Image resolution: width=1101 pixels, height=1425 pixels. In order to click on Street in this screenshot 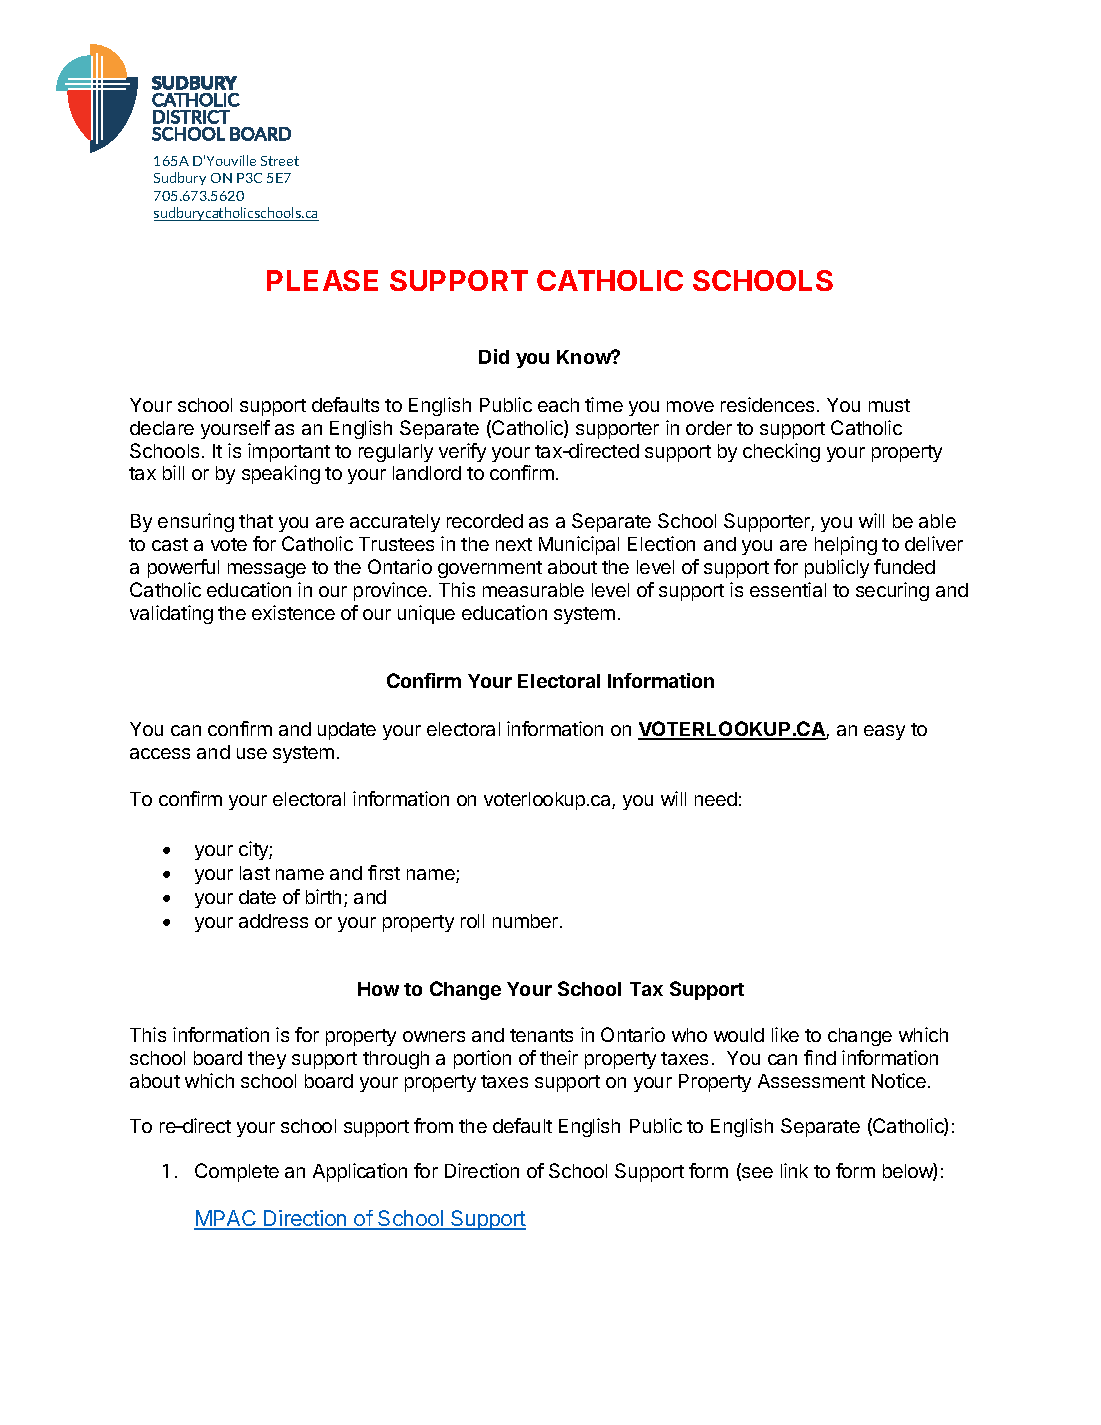, I will do `click(280, 161)`.
